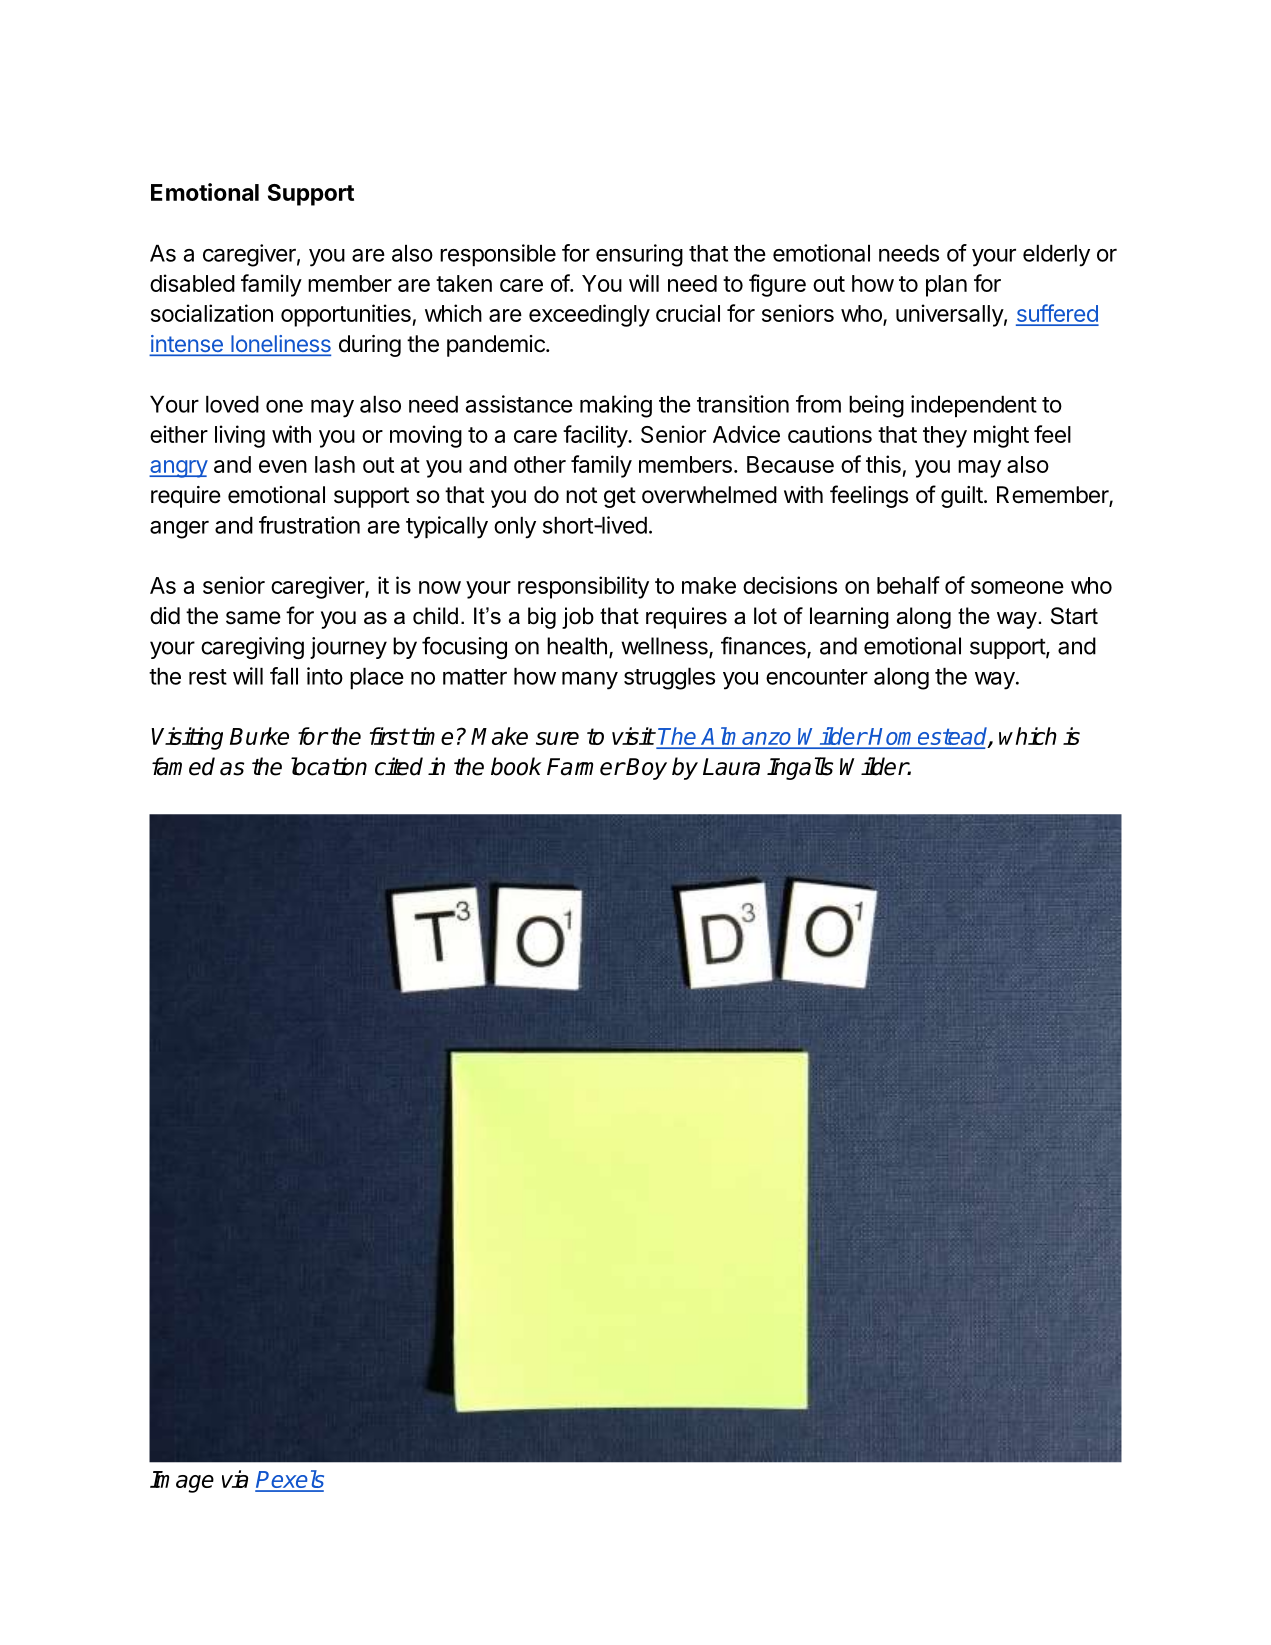  I want to click on Farmer, so click(586, 767).
